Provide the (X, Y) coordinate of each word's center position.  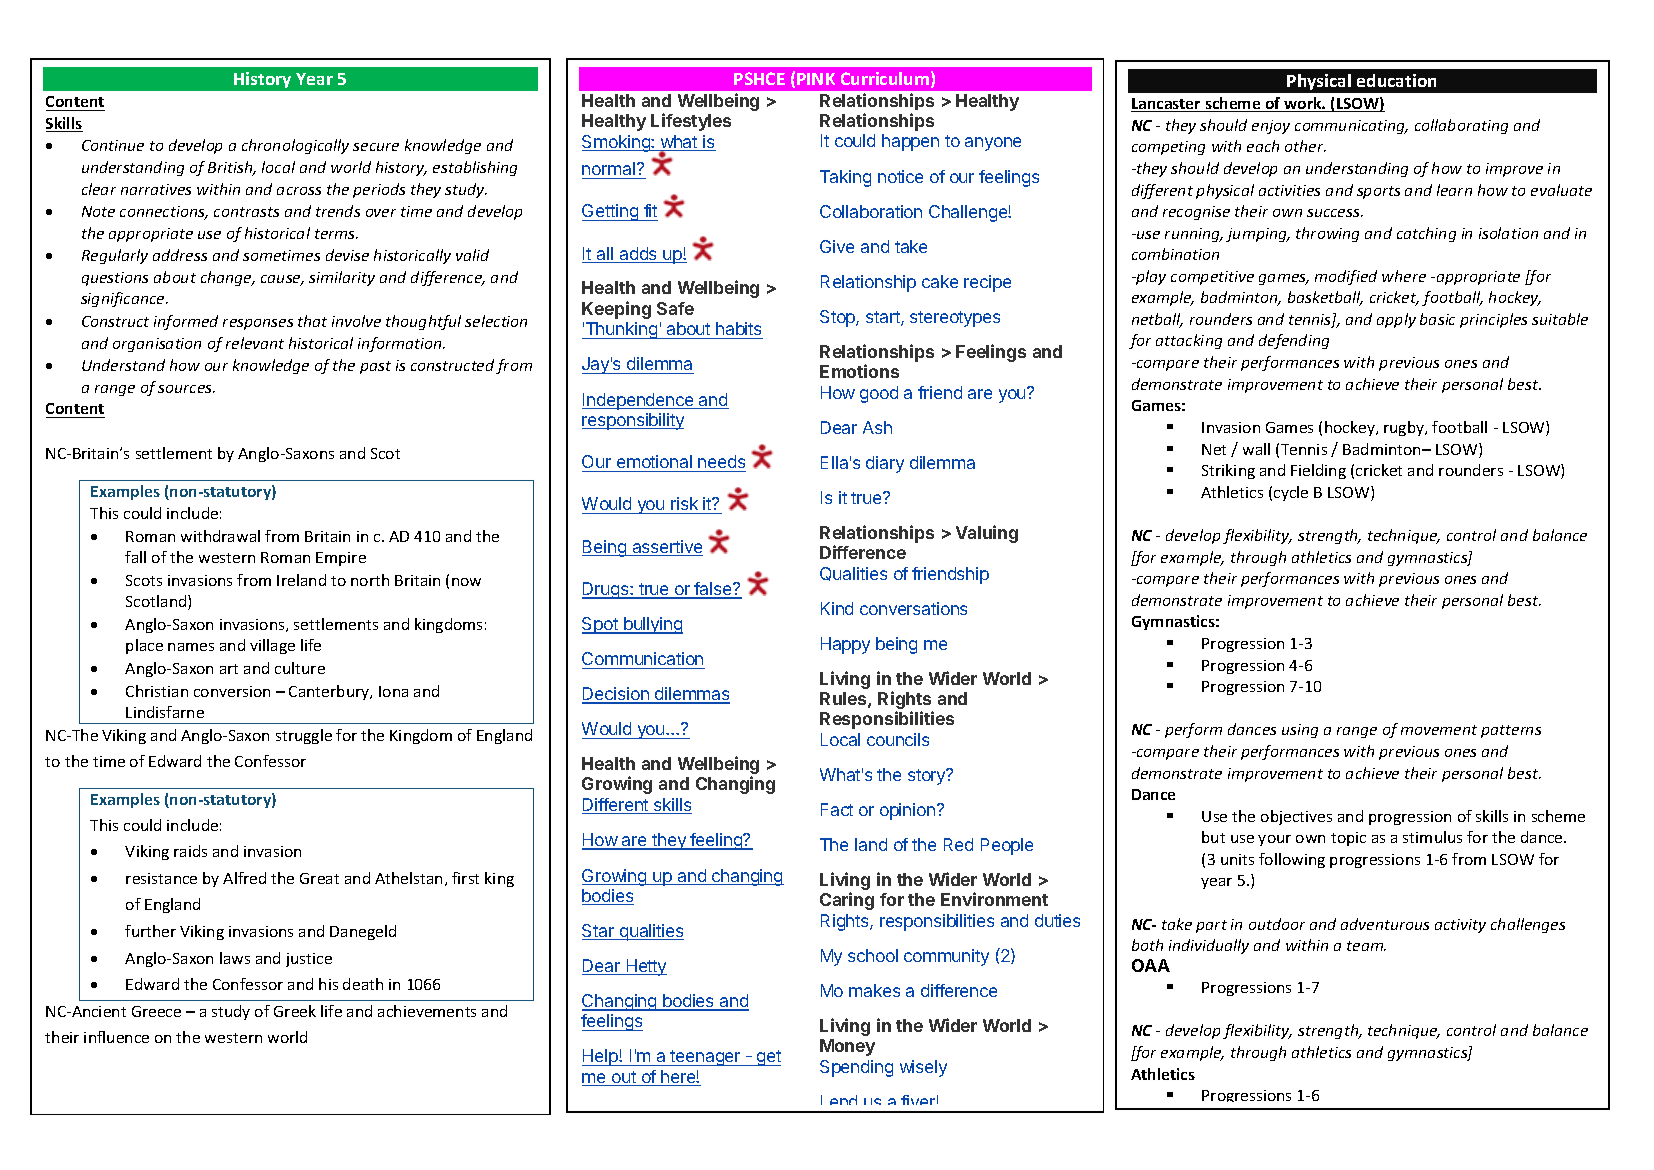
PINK (816, 79)
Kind (837, 608)
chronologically (295, 146)
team (1366, 946)
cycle (1291, 493)
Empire (341, 559)
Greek (295, 1011)
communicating (1351, 127)
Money (847, 1047)
